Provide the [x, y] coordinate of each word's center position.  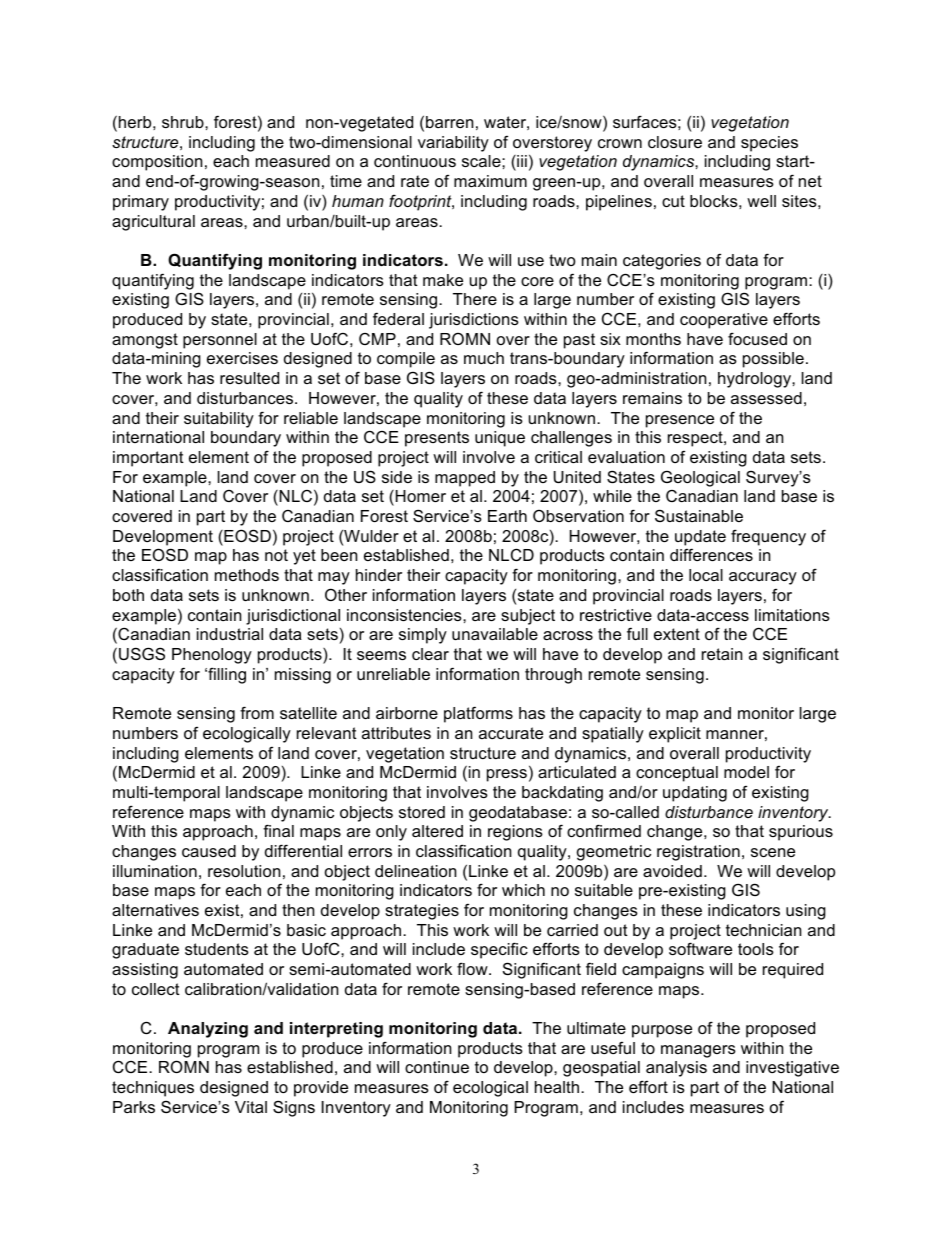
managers [698, 1051]
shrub [184, 122]
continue [437, 1067]
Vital [251, 1107]
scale [482, 161]
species [769, 144]
